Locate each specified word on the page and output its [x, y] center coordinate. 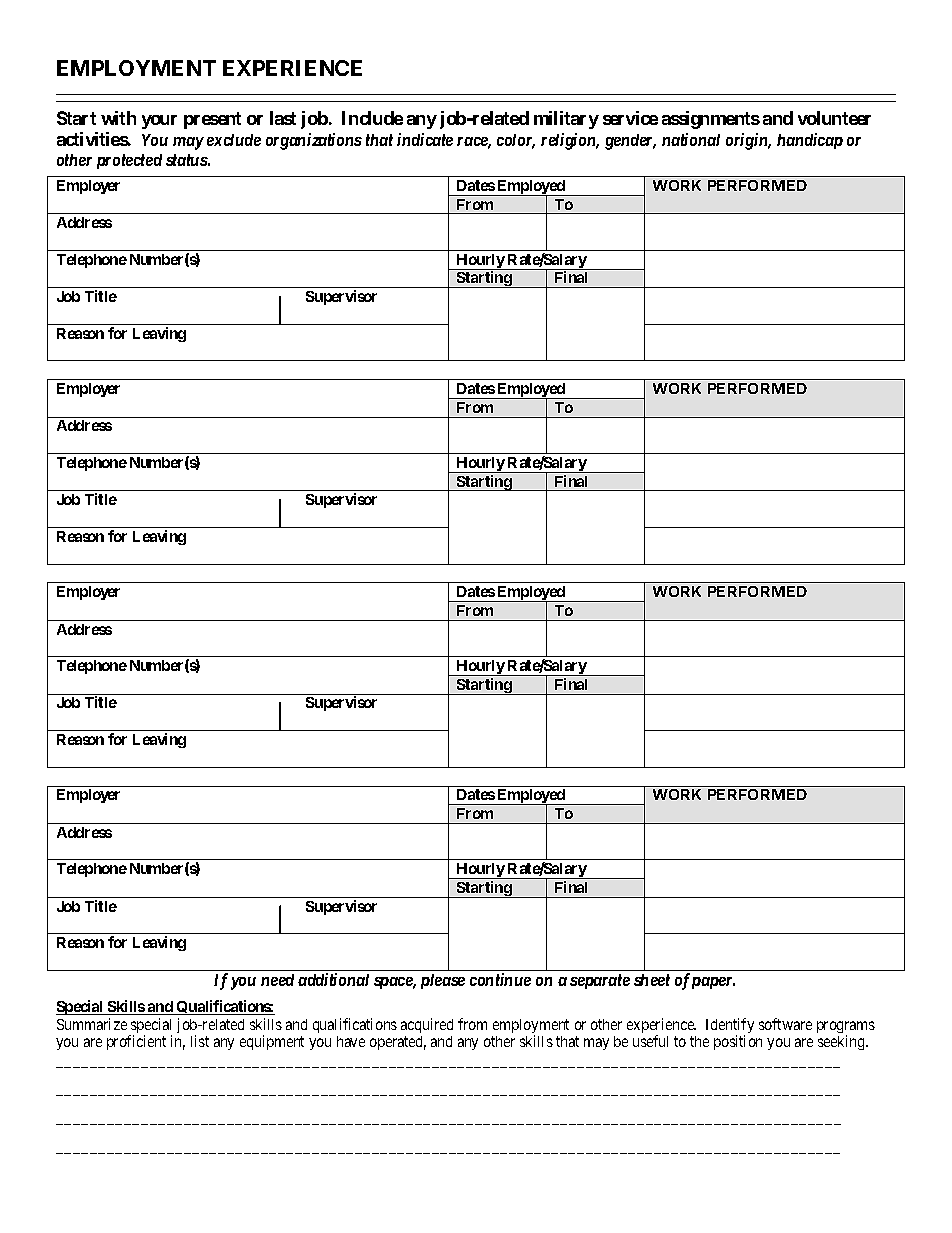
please [443, 981]
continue [500, 979]
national [691, 139]
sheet [652, 980]
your [159, 122]
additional [333, 979]
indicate [425, 139]
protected [129, 161]
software [785, 1024]
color [516, 141]
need [277, 980]
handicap [810, 141]
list [200, 1041]
